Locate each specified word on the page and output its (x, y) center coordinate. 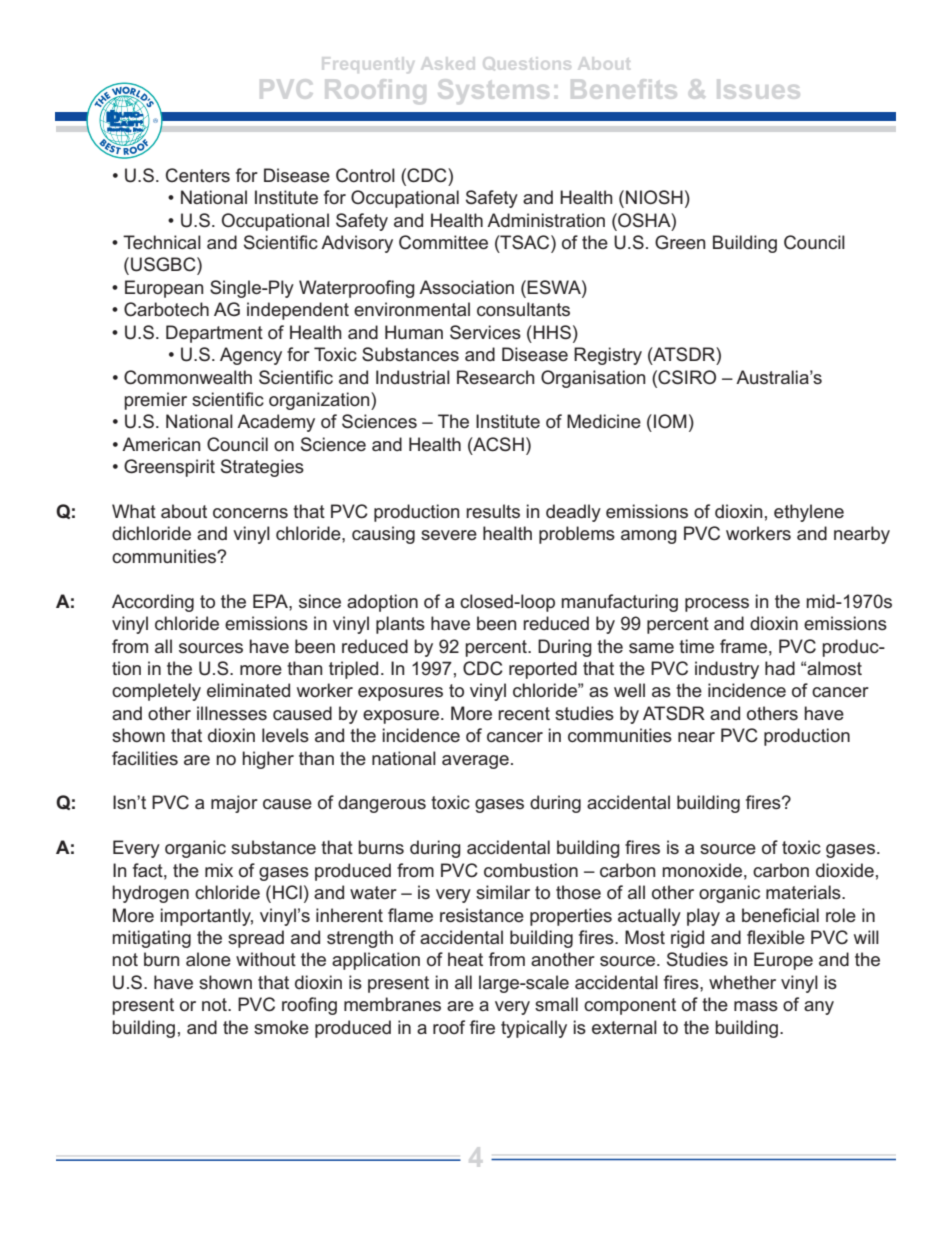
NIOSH (654, 197)
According (153, 603)
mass (756, 1006)
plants (400, 625)
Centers (198, 175)
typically (534, 1029)
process (717, 605)
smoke (281, 1027)
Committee (443, 242)
